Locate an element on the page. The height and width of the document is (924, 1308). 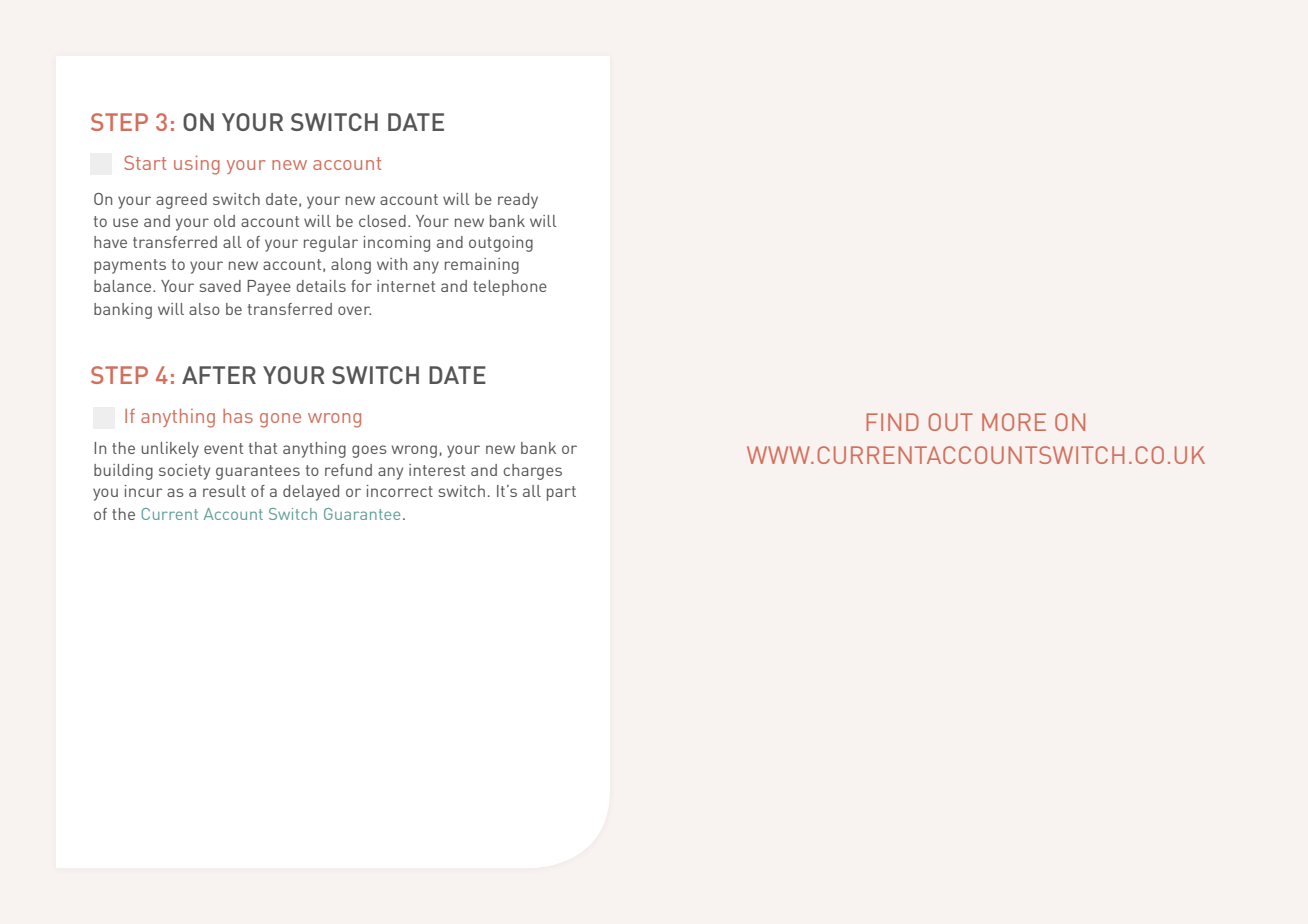
part is located at coordinates (561, 493).
